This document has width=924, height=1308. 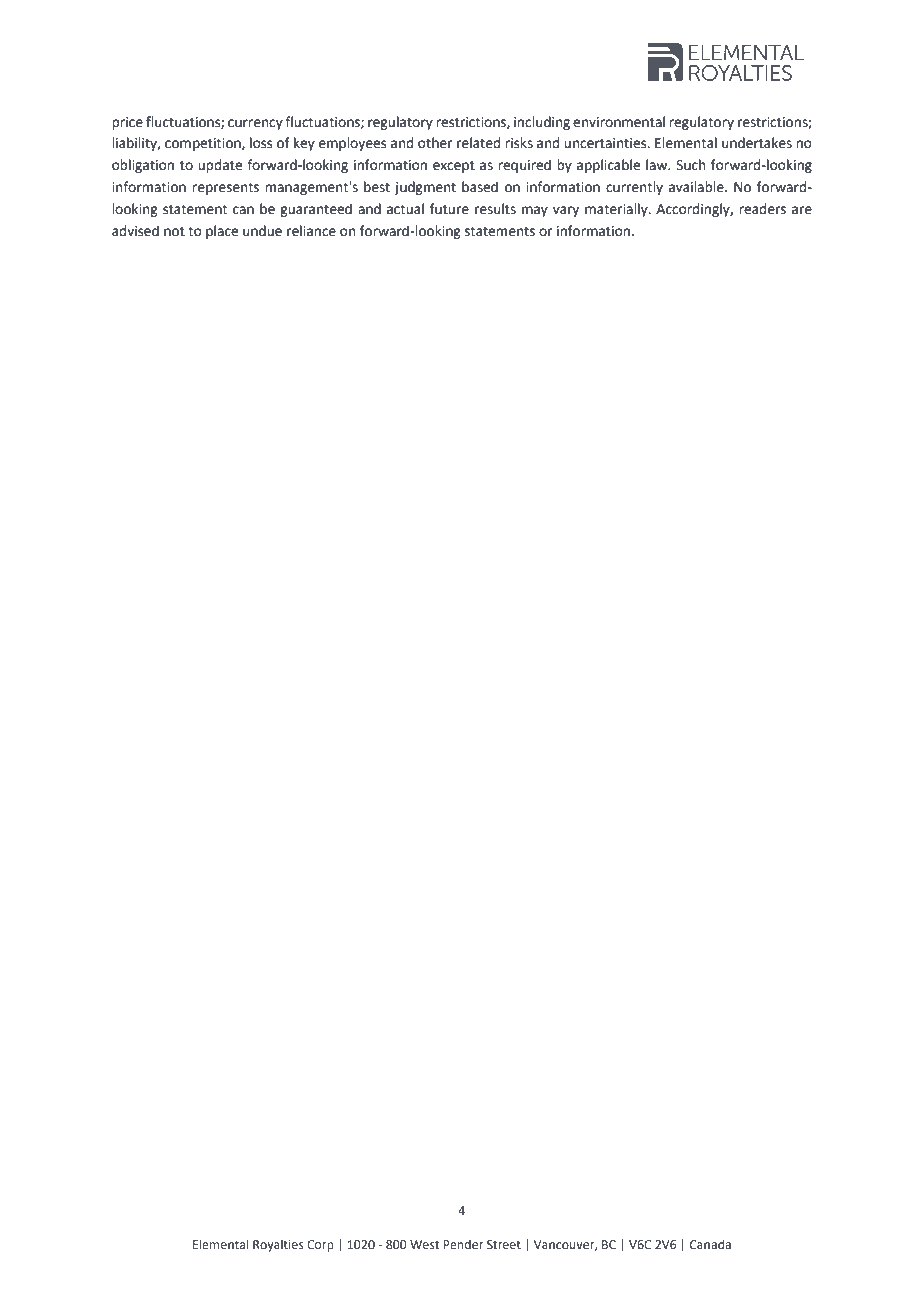 What do you see at coordinates (454, 166) in the document?
I see `except` at bounding box center [454, 166].
